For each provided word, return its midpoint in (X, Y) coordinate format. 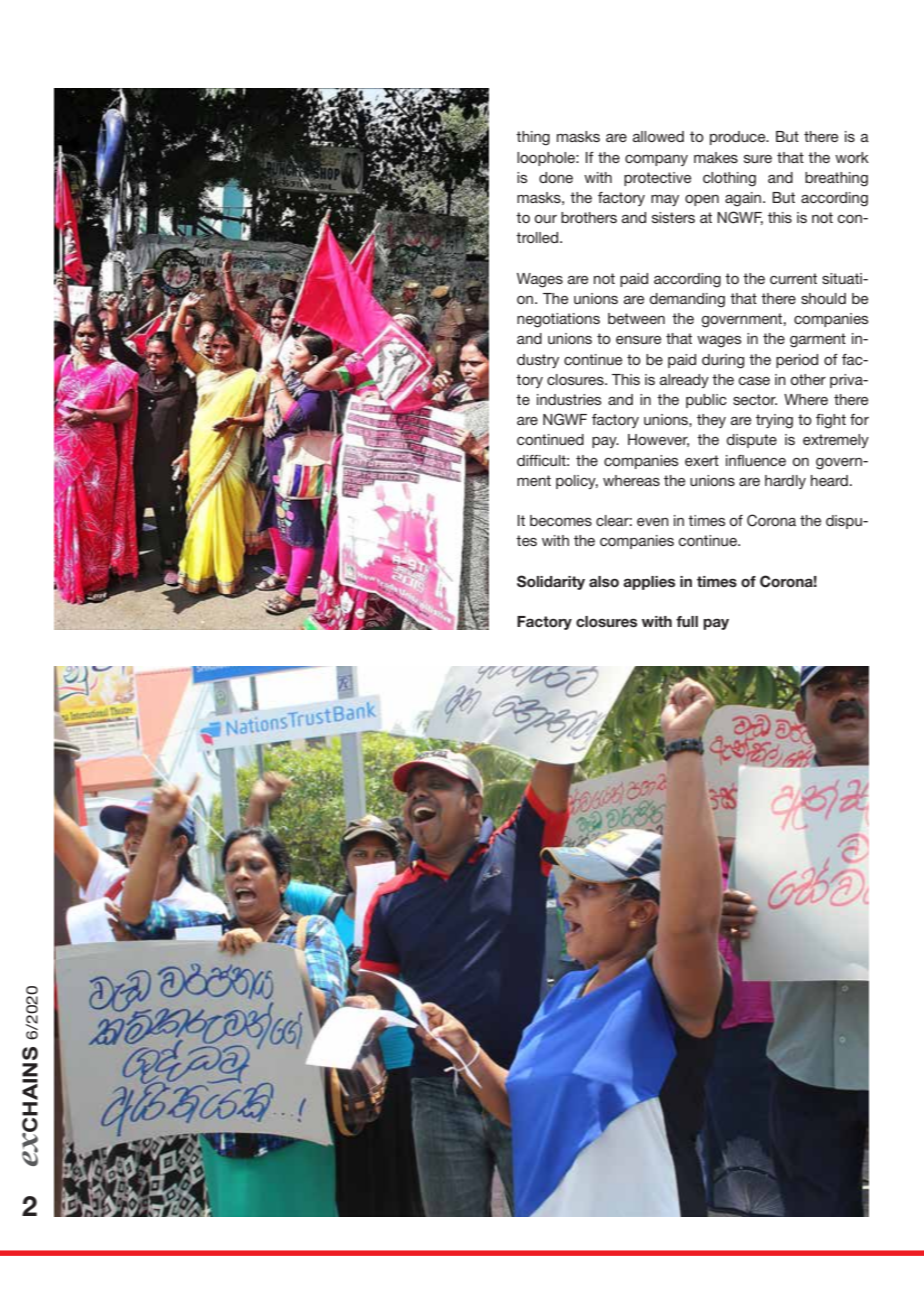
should (823, 298)
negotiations (558, 320)
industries (569, 399)
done (556, 177)
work (852, 157)
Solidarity (551, 582)
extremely (836, 441)
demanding (687, 300)
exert (702, 460)
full (687, 621)
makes (716, 157)
